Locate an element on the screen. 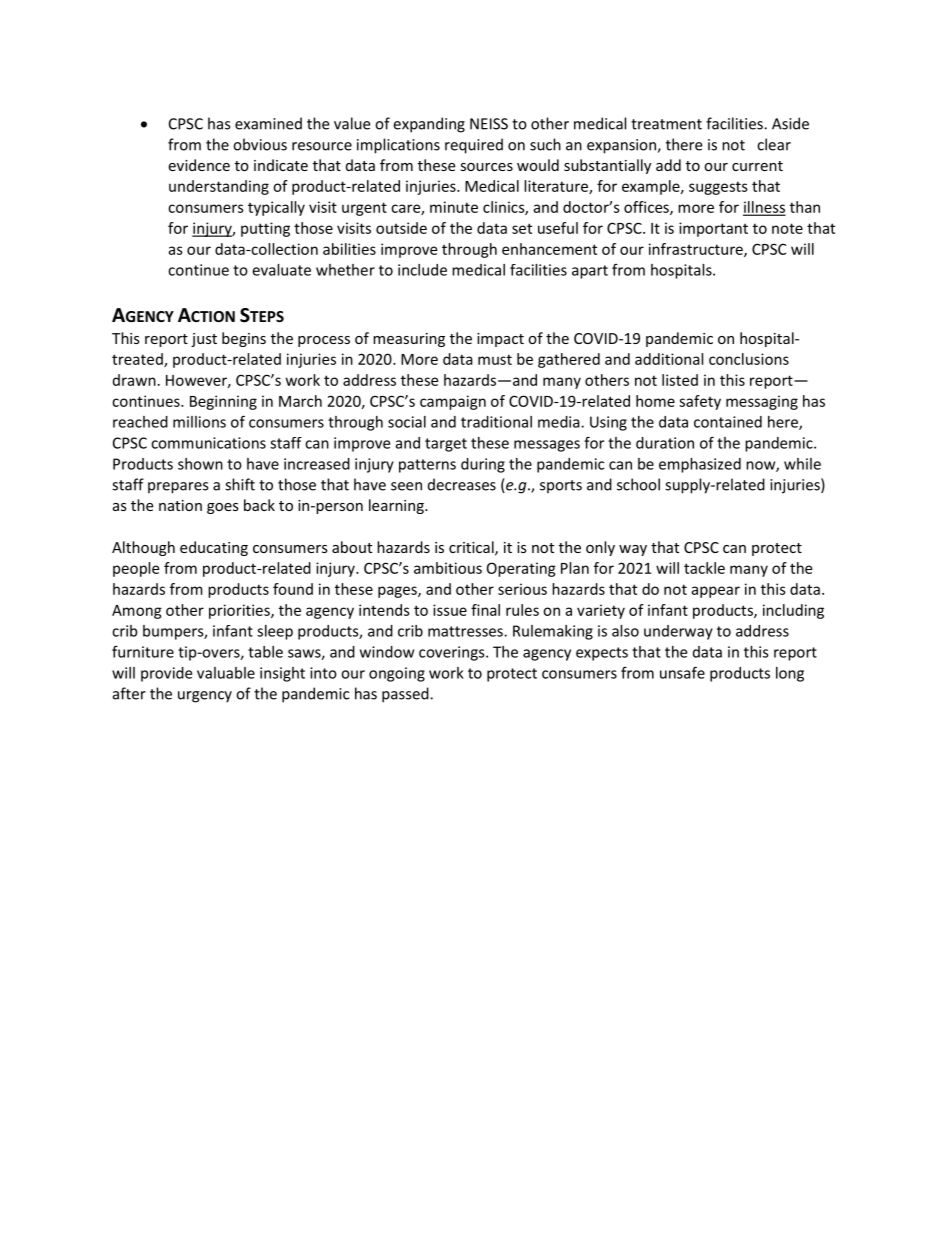  clear is located at coordinates (774, 144).
